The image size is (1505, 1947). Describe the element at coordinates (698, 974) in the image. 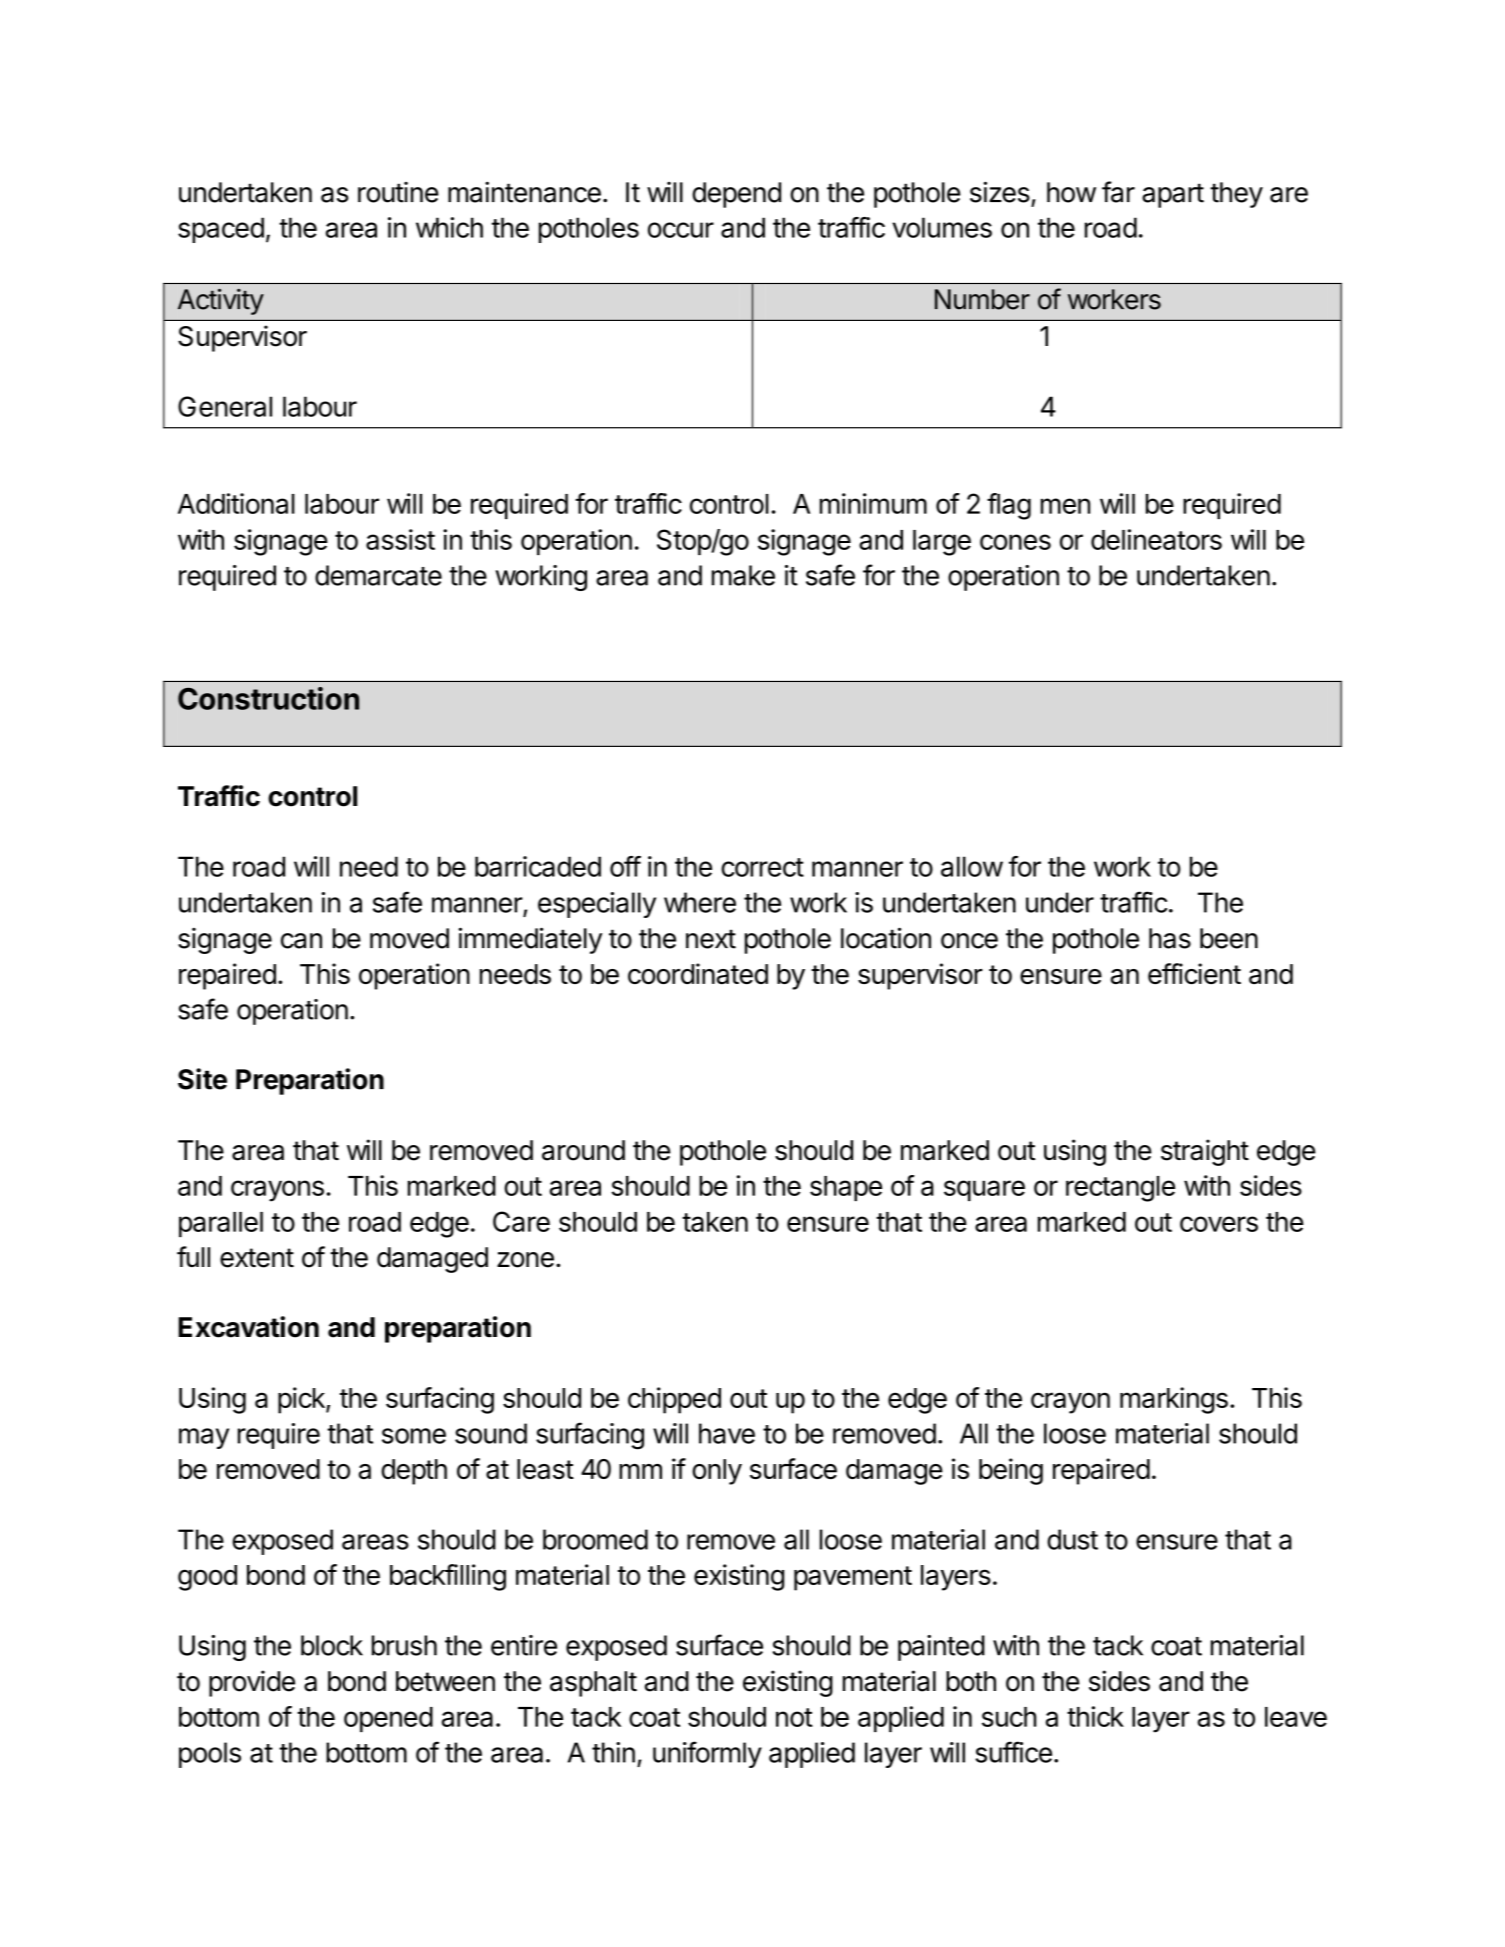

I see `coordinated` at that location.
